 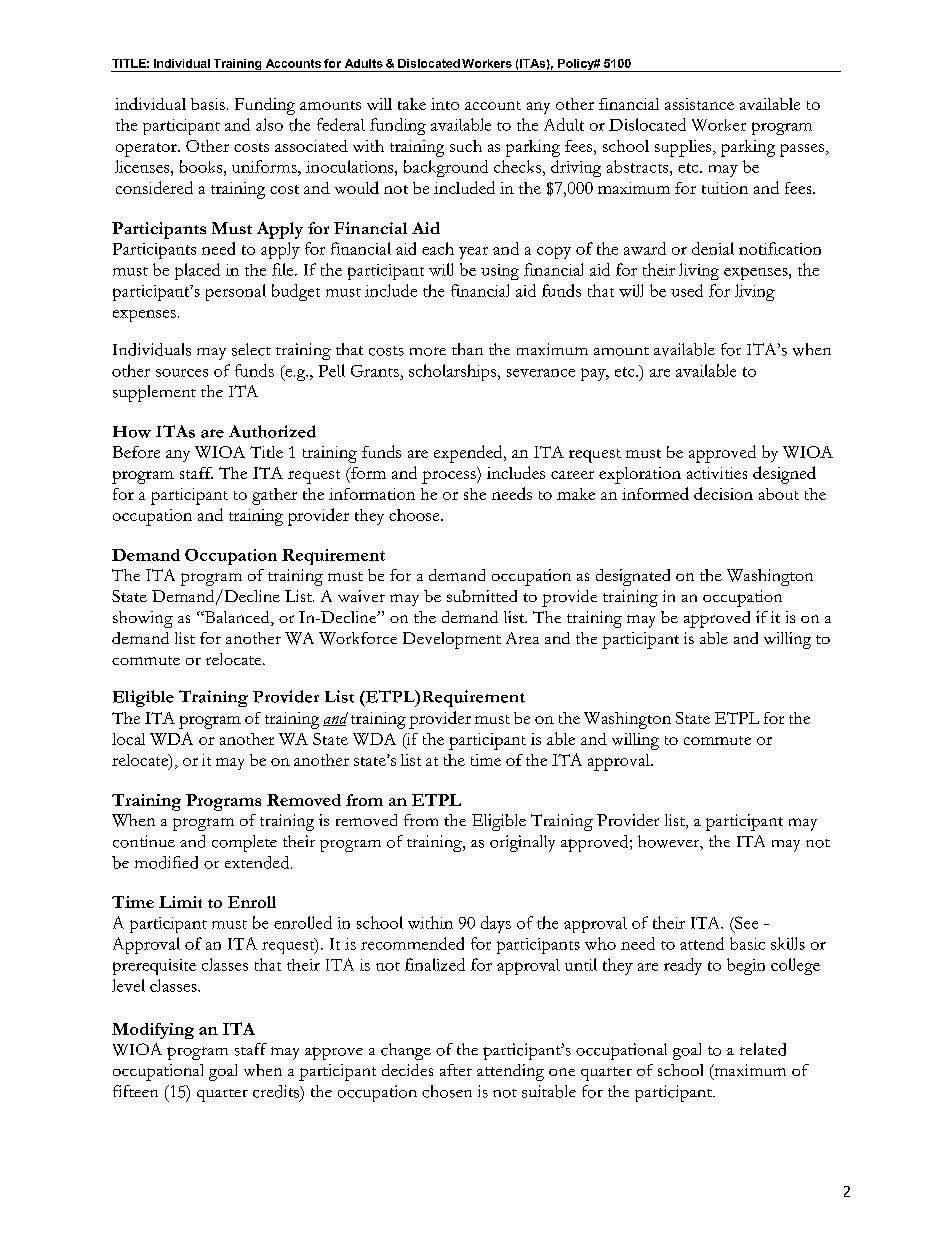 What do you see at coordinates (482, 596) in the image?
I see `submitted` at bounding box center [482, 596].
